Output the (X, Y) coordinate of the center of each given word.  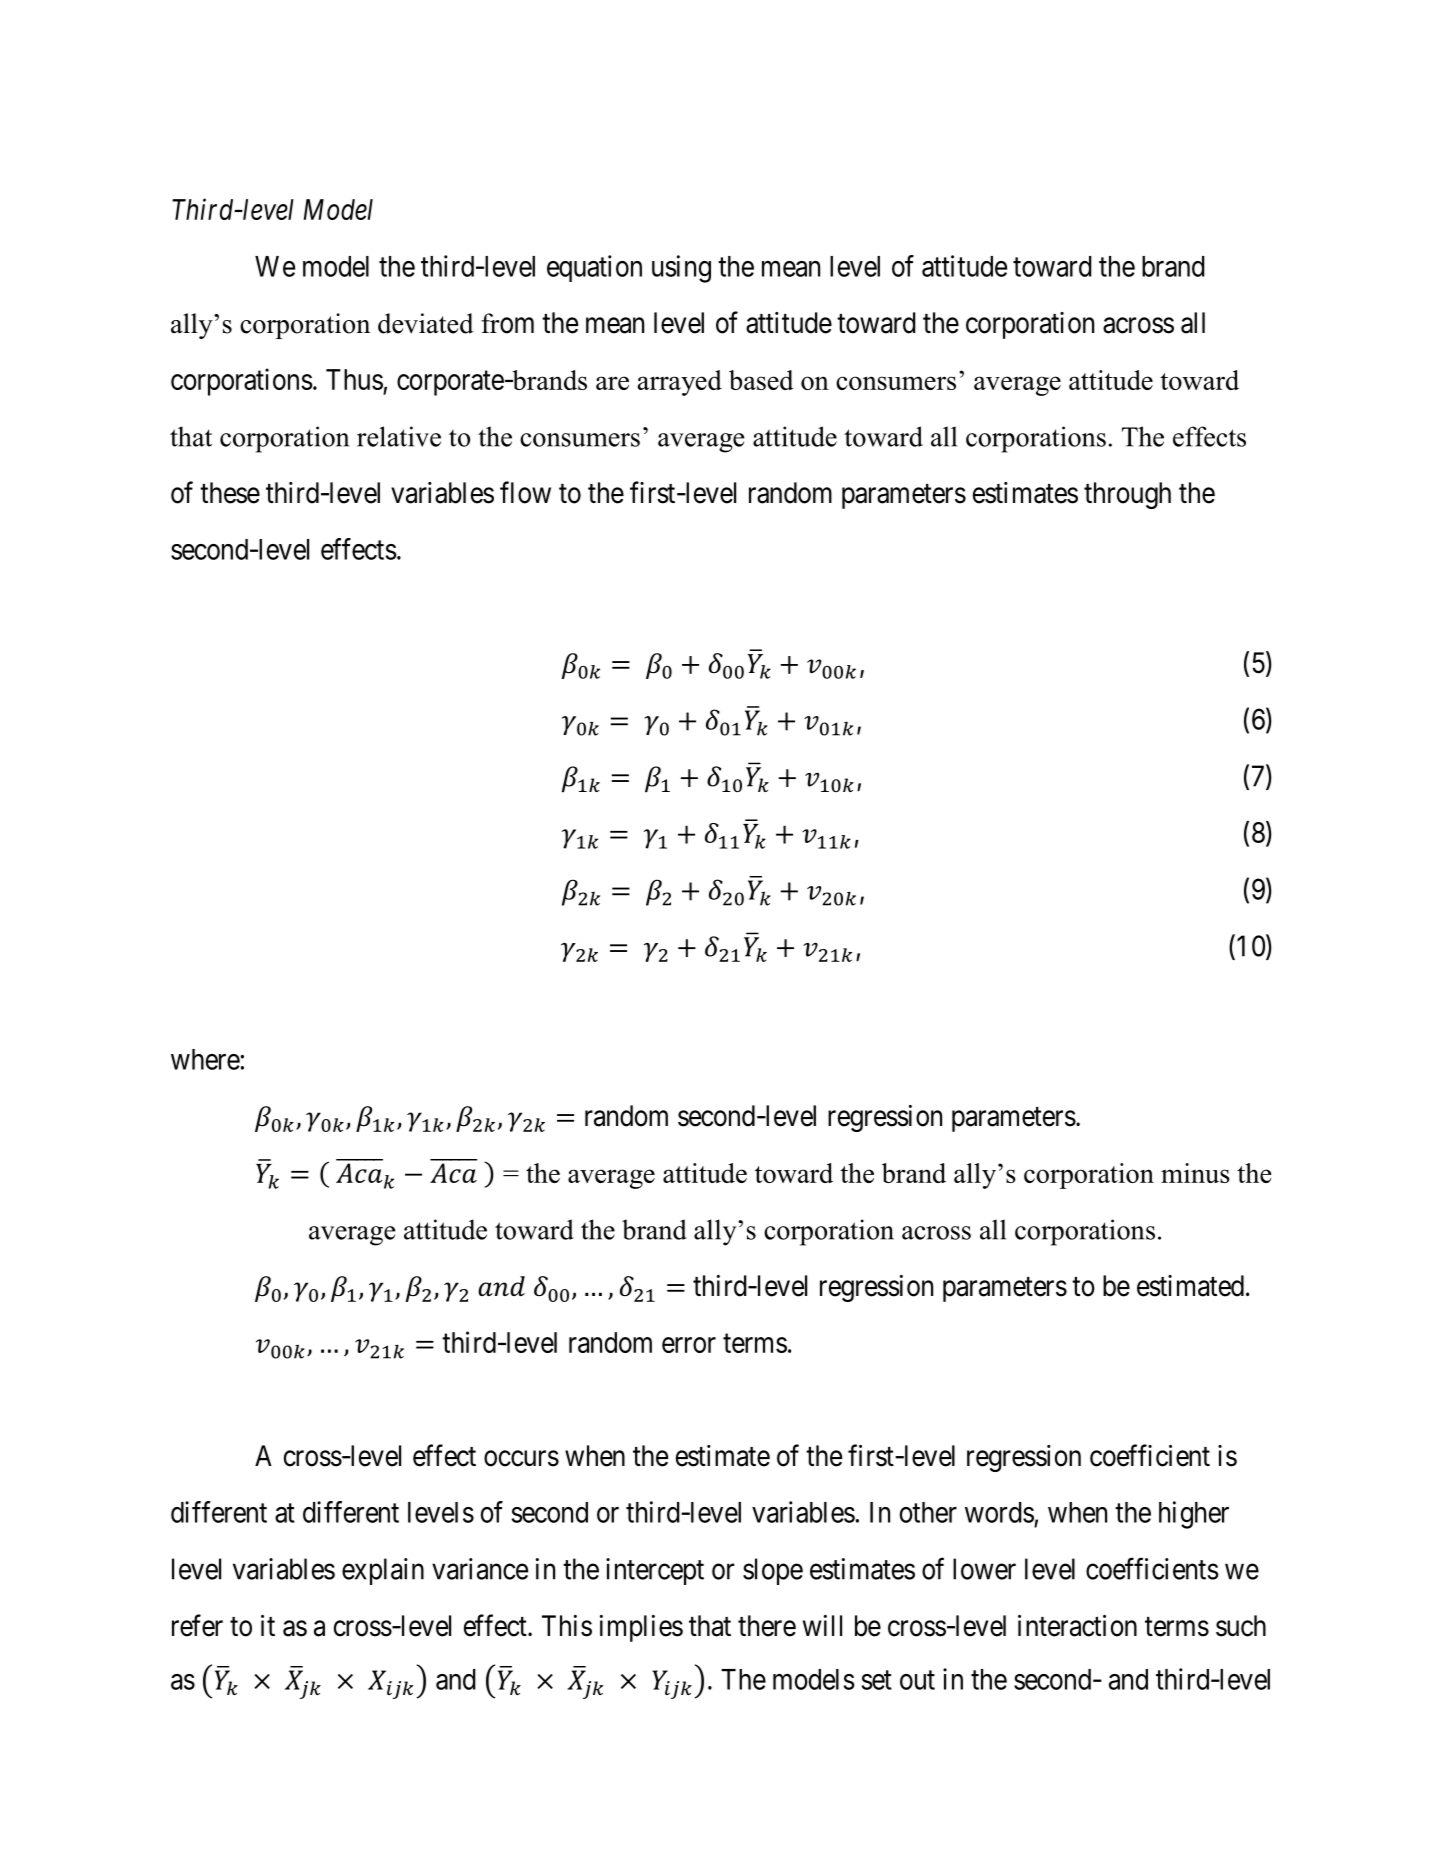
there (767, 1626)
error (689, 1345)
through (1127, 495)
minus (1195, 1173)
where (205, 1059)
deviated (426, 323)
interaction (1077, 1626)
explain (383, 1571)
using (681, 269)
